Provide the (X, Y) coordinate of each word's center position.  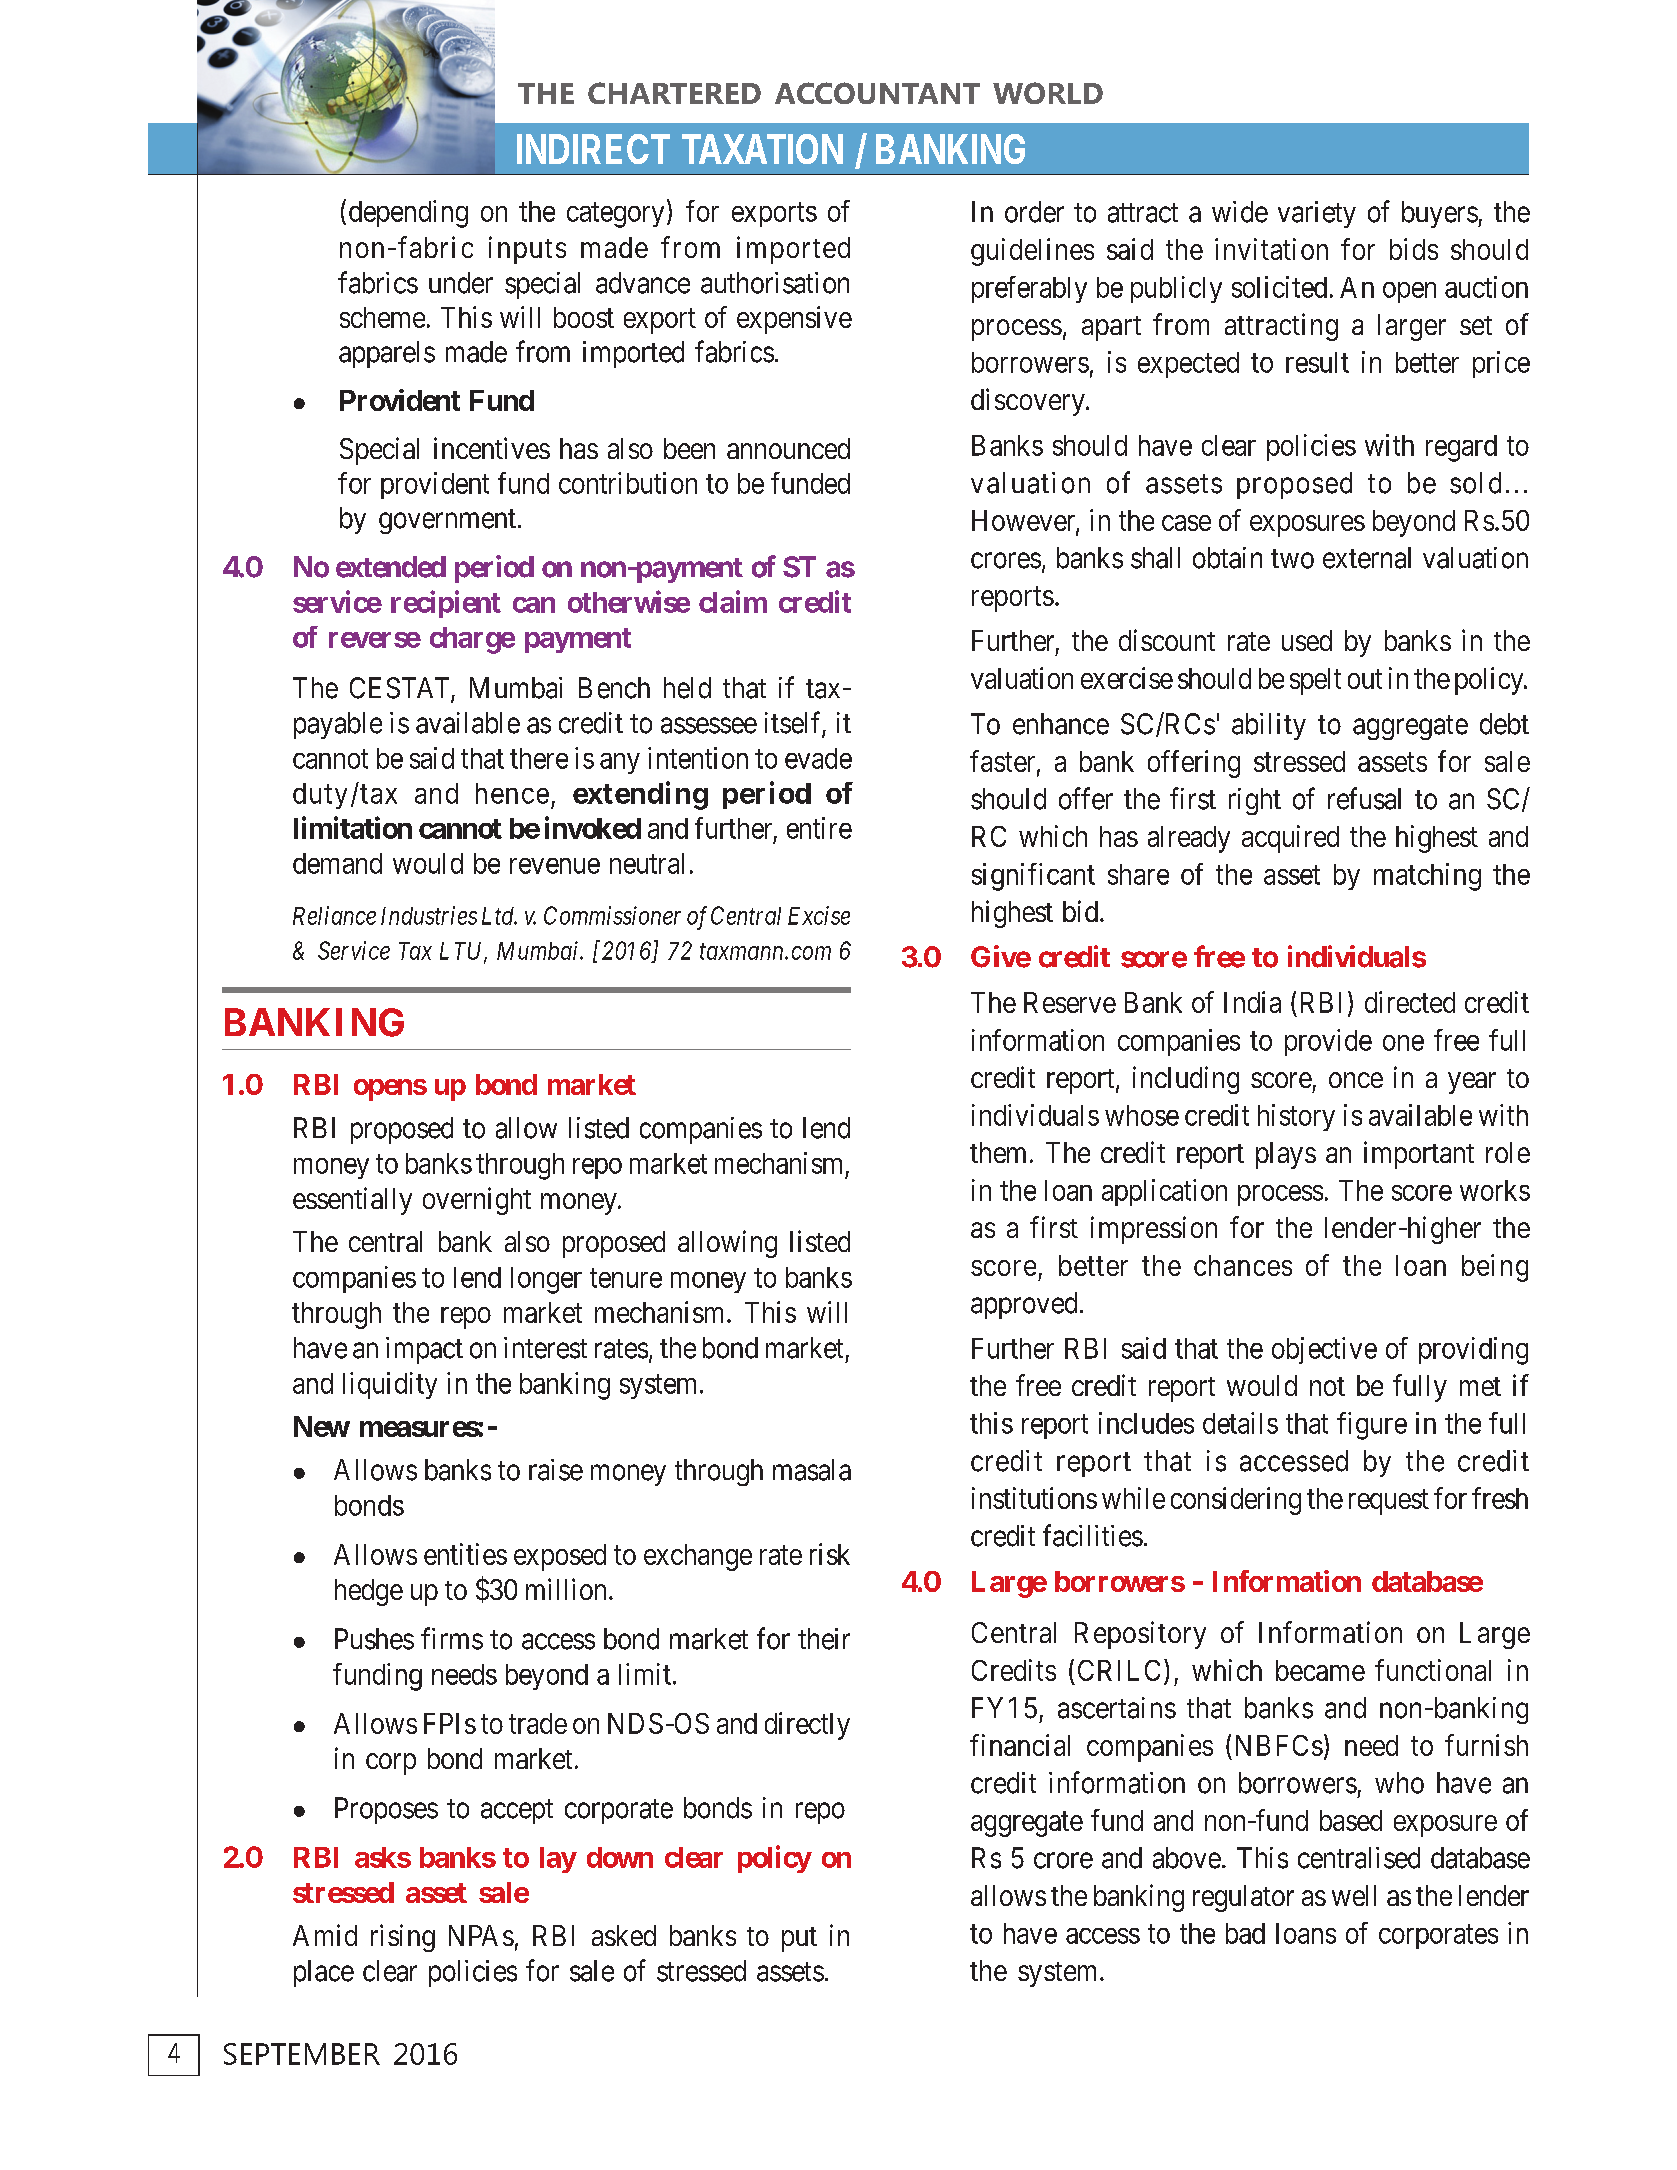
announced (788, 448)
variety (1317, 214)
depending (408, 214)
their (824, 1639)
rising (403, 1938)
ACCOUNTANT (877, 93)
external (1367, 558)
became (1320, 1670)
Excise (819, 915)
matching (1427, 877)
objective (1324, 1350)
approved (1024, 1305)
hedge (369, 1592)
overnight (477, 1201)
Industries (429, 915)
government (447, 521)
